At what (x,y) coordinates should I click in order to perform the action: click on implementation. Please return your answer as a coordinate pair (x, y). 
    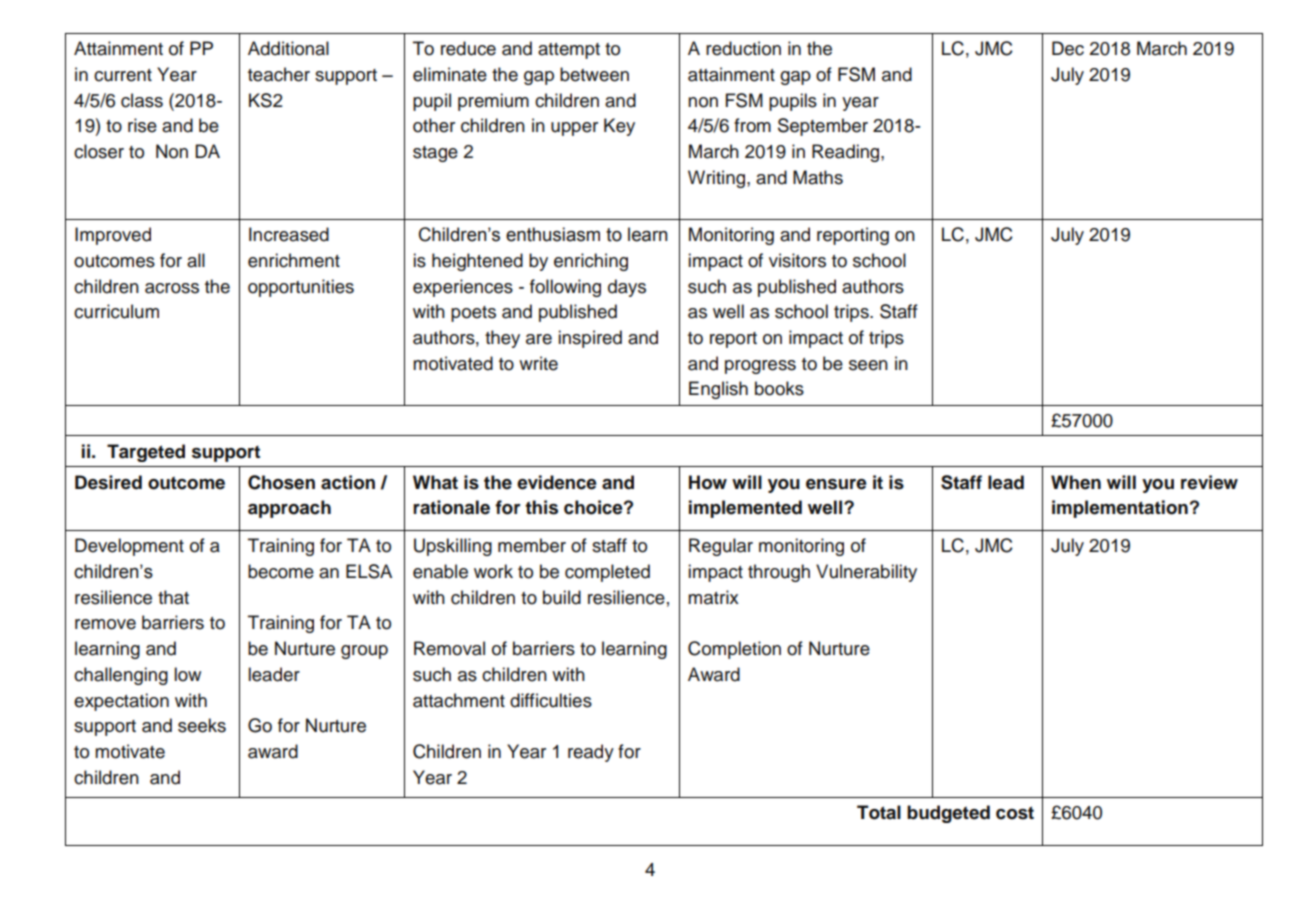
    Looking at the image, I should click on (1120, 509).
